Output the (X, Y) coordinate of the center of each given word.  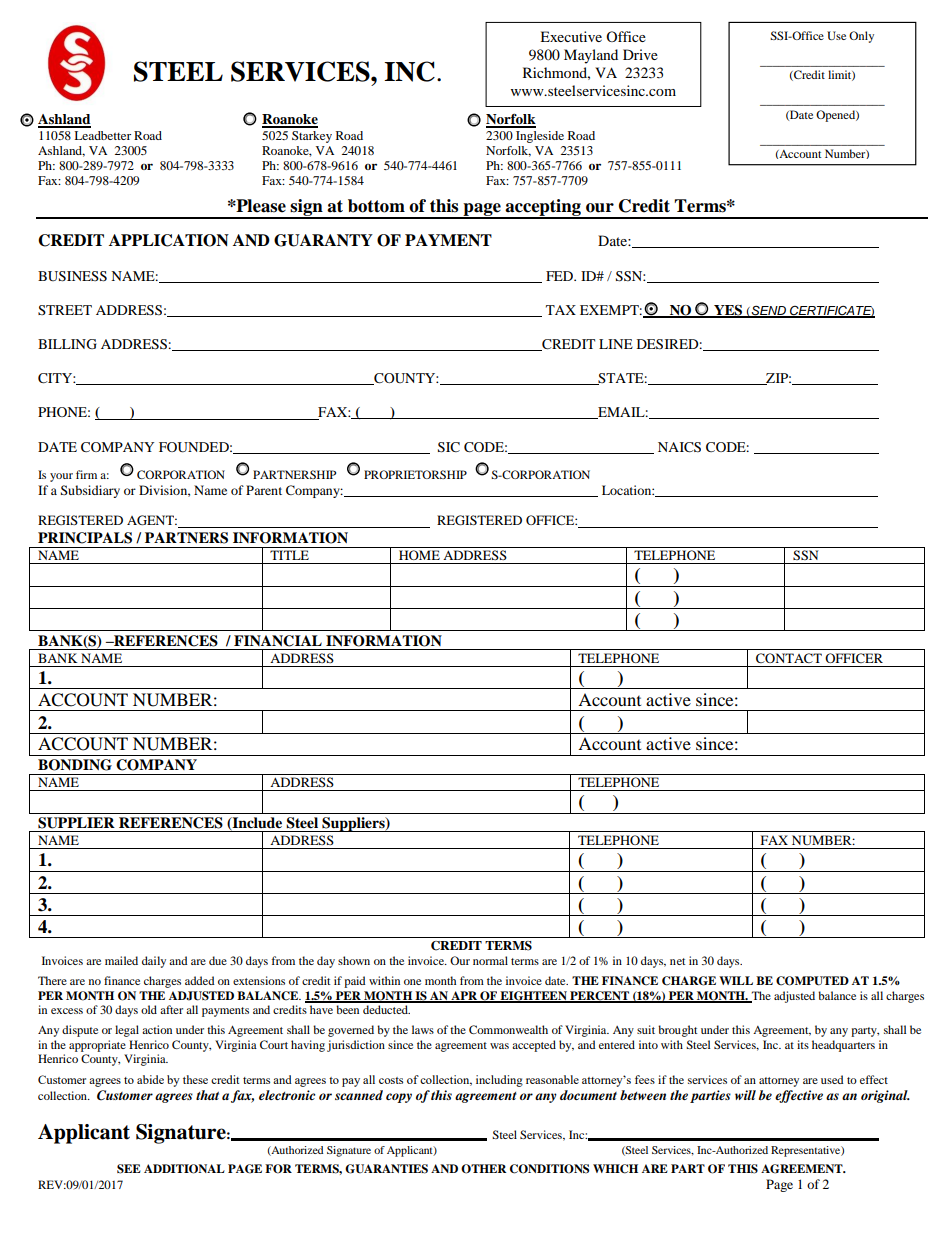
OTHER (483, 1169)
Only (861, 37)
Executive (571, 36)
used (832, 1079)
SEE (129, 1169)
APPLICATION (169, 240)
